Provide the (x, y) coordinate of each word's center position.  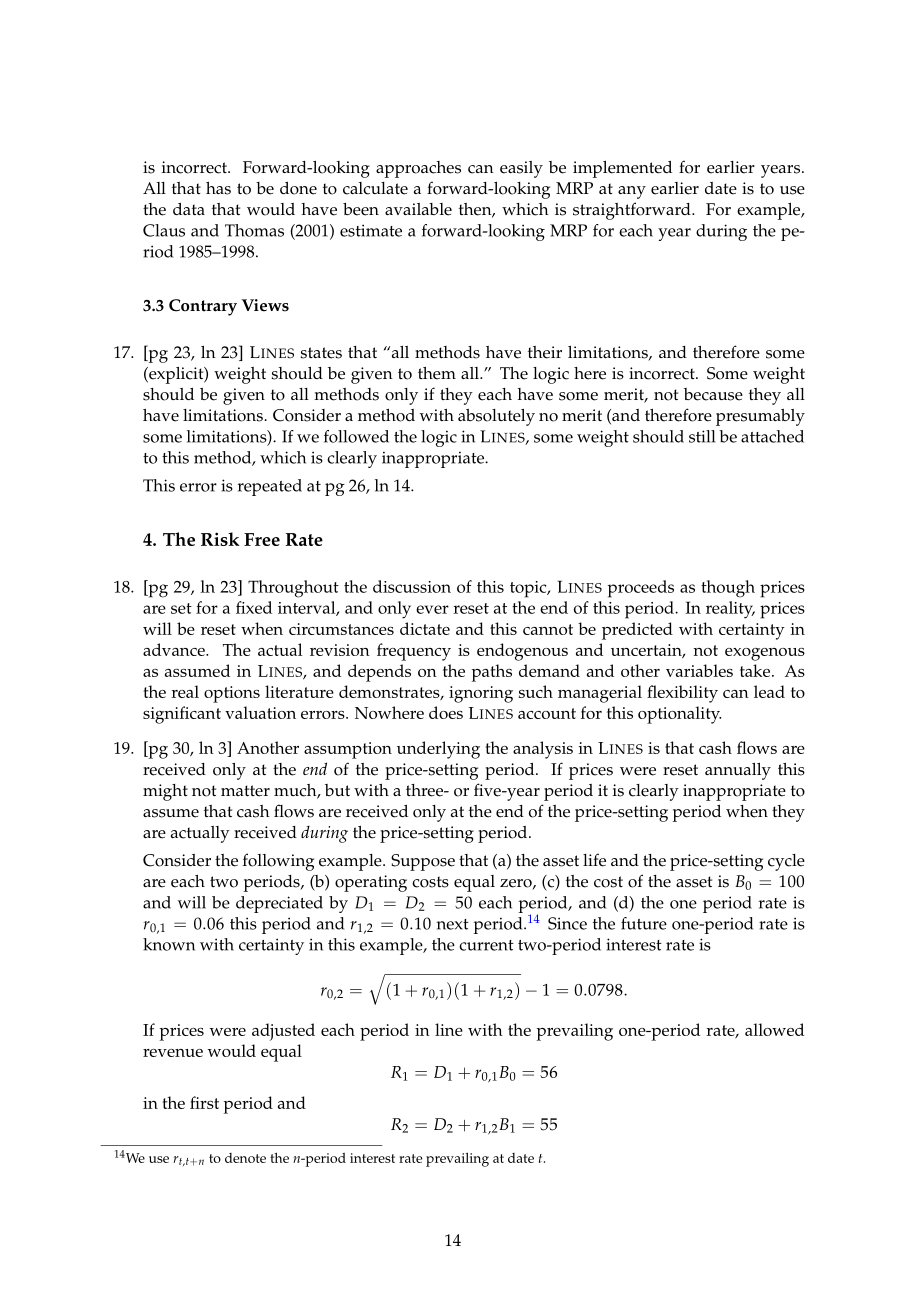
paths (492, 673)
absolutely (496, 417)
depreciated (279, 904)
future (644, 923)
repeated (270, 487)
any (632, 192)
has (218, 188)
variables (699, 670)
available (418, 209)
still (702, 436)
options (232, 694)
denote (245, 1158)
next (453, 924)
